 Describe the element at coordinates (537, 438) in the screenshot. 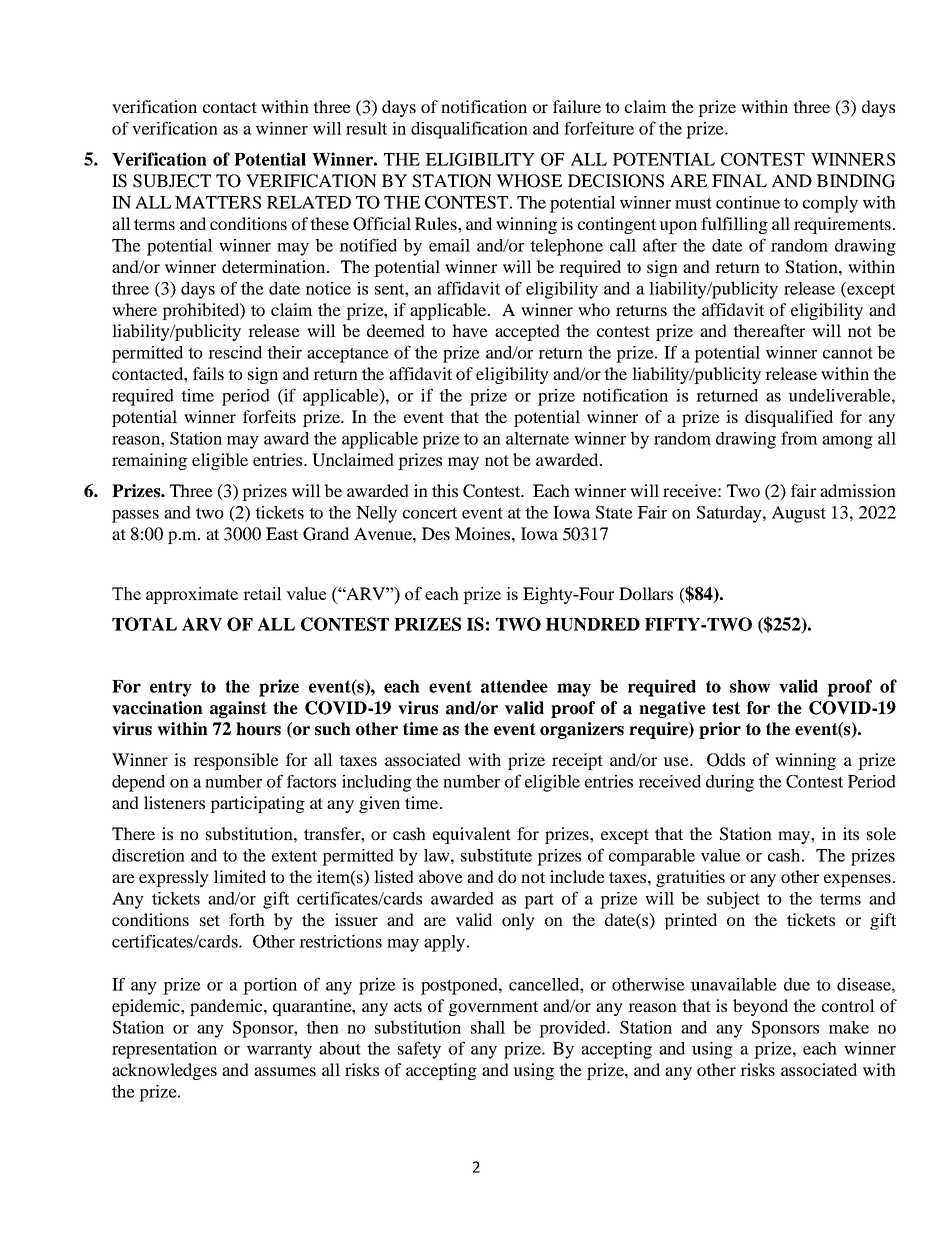

I see `alternate` at that location.
